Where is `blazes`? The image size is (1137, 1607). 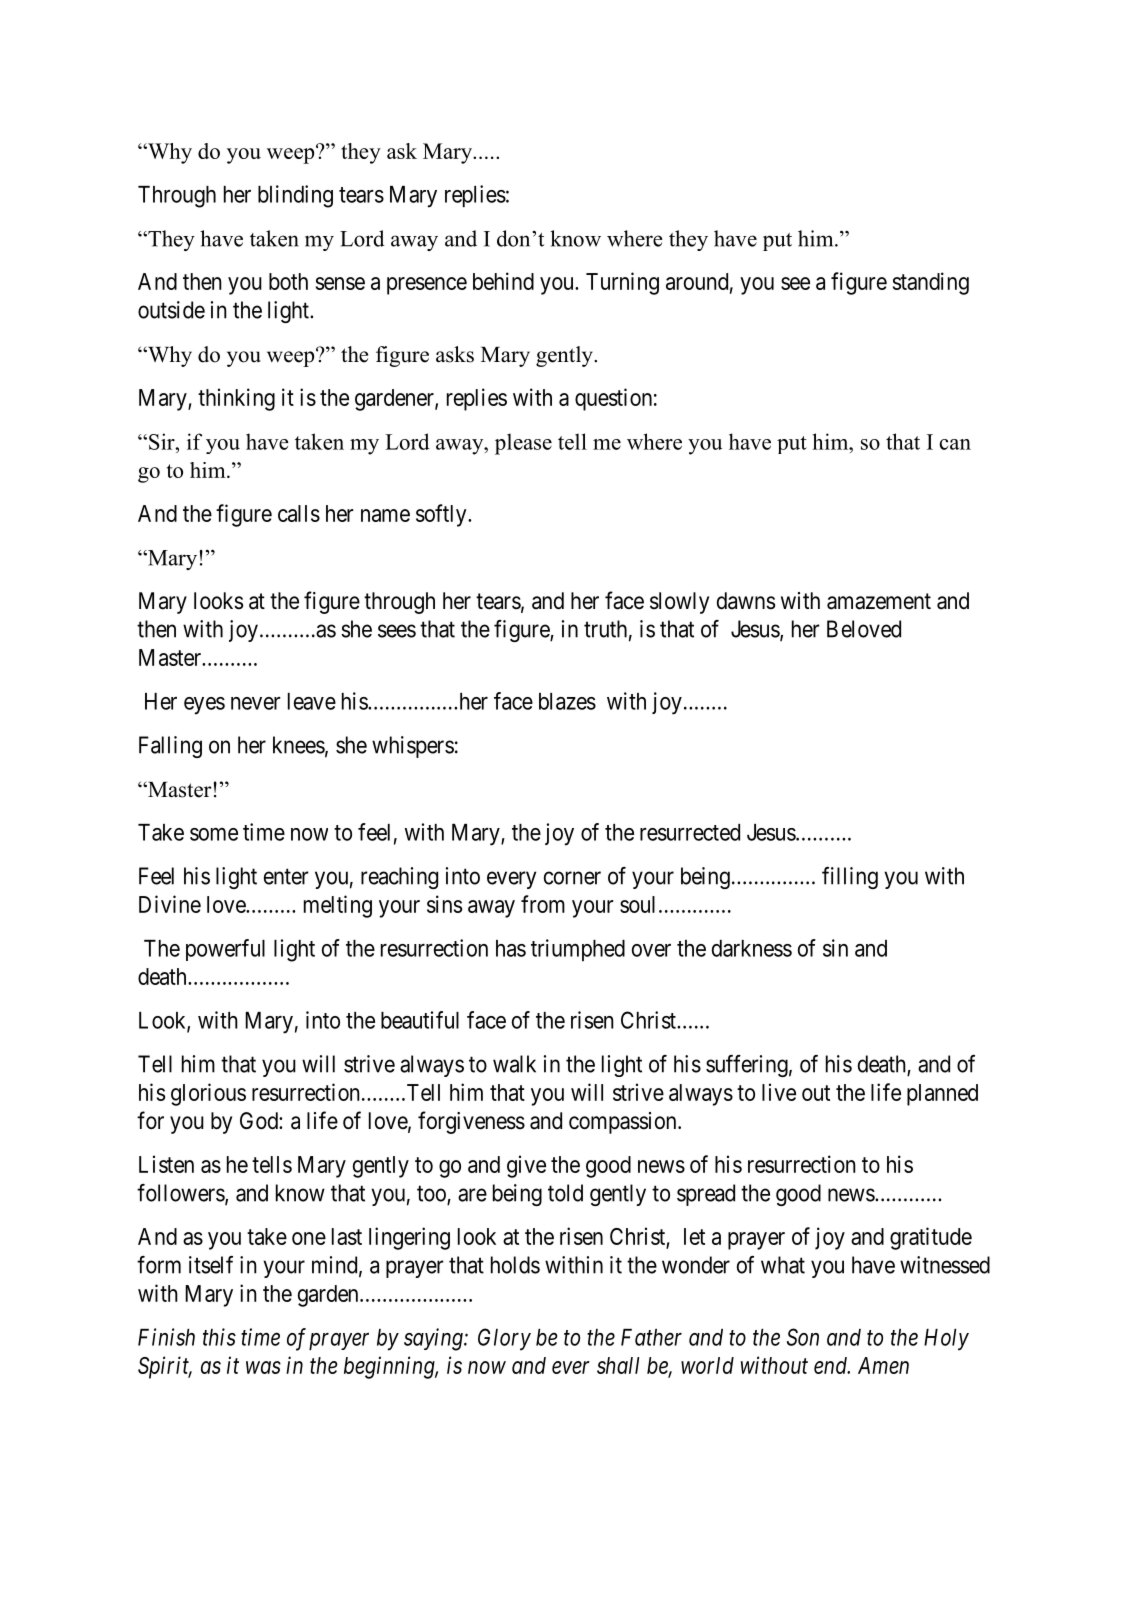
blazes is located at coordinates (567, 701).
